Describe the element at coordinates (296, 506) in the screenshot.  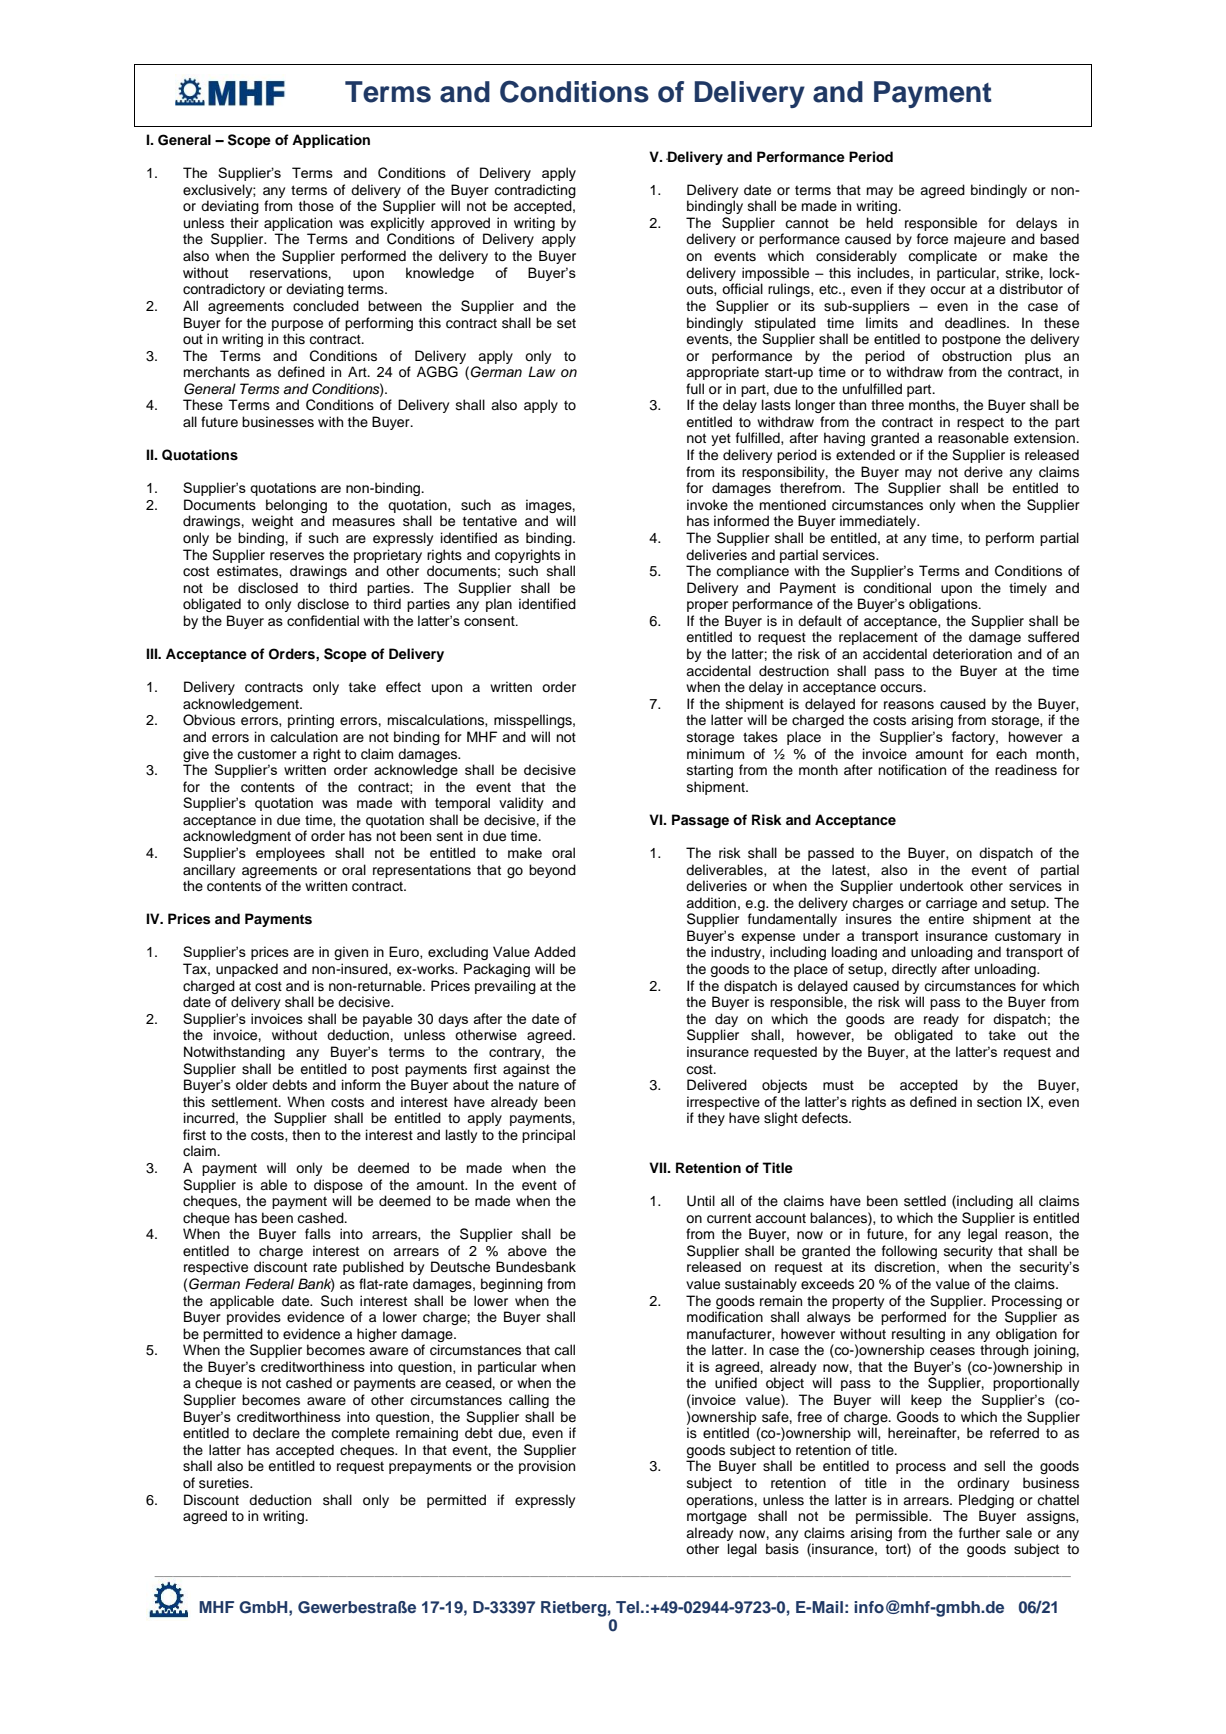
I see `belonging` at that location.
